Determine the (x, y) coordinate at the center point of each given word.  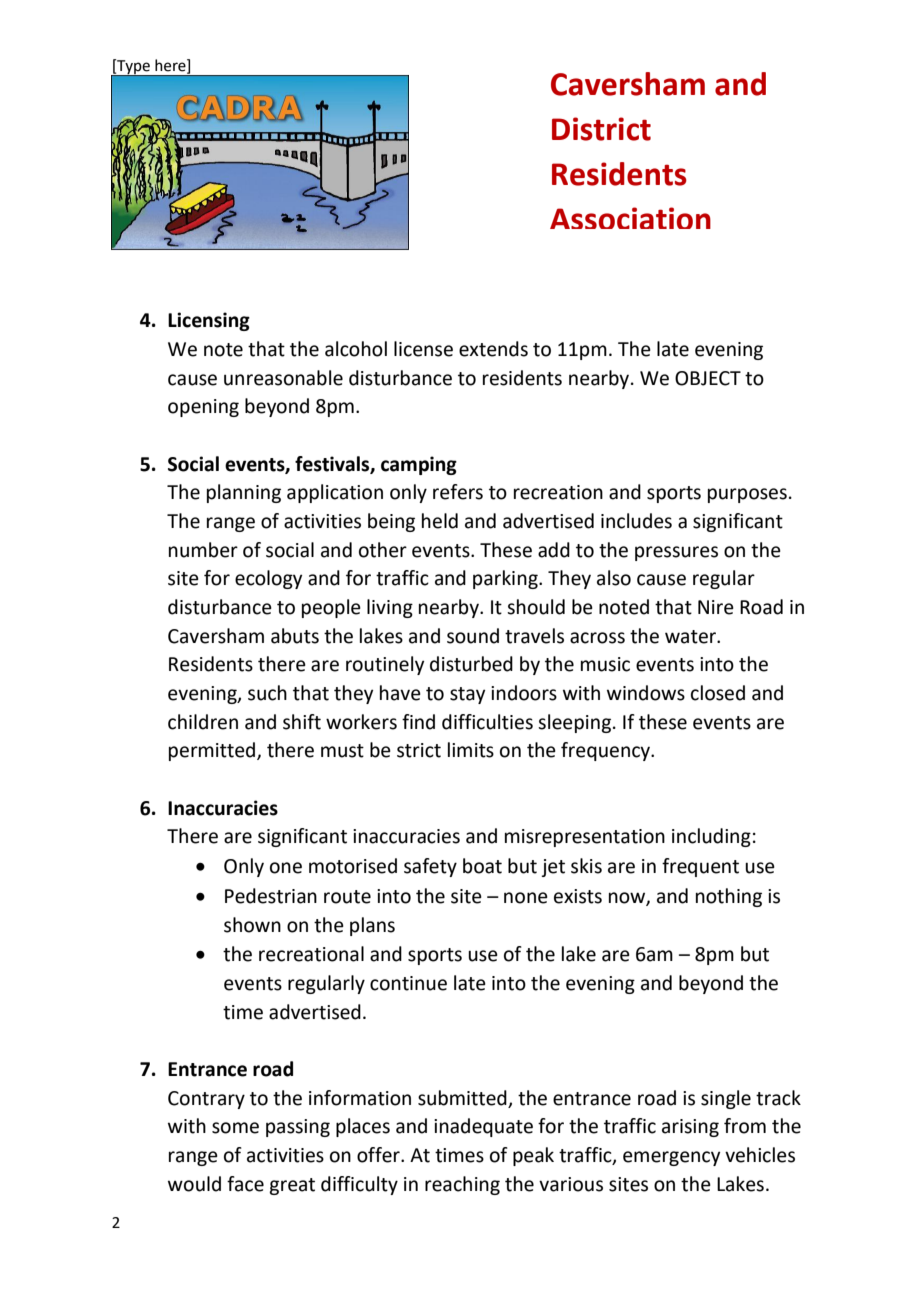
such (267, 693)
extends (493, 349)
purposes (747, 495)
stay (467, 695)
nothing (729, 897)
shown (252, 925)
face (245, 1184)
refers (458, 492)
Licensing (209, 321)
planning (244, 493)
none (526, 898)
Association (630, 218)
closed (718, 693)
